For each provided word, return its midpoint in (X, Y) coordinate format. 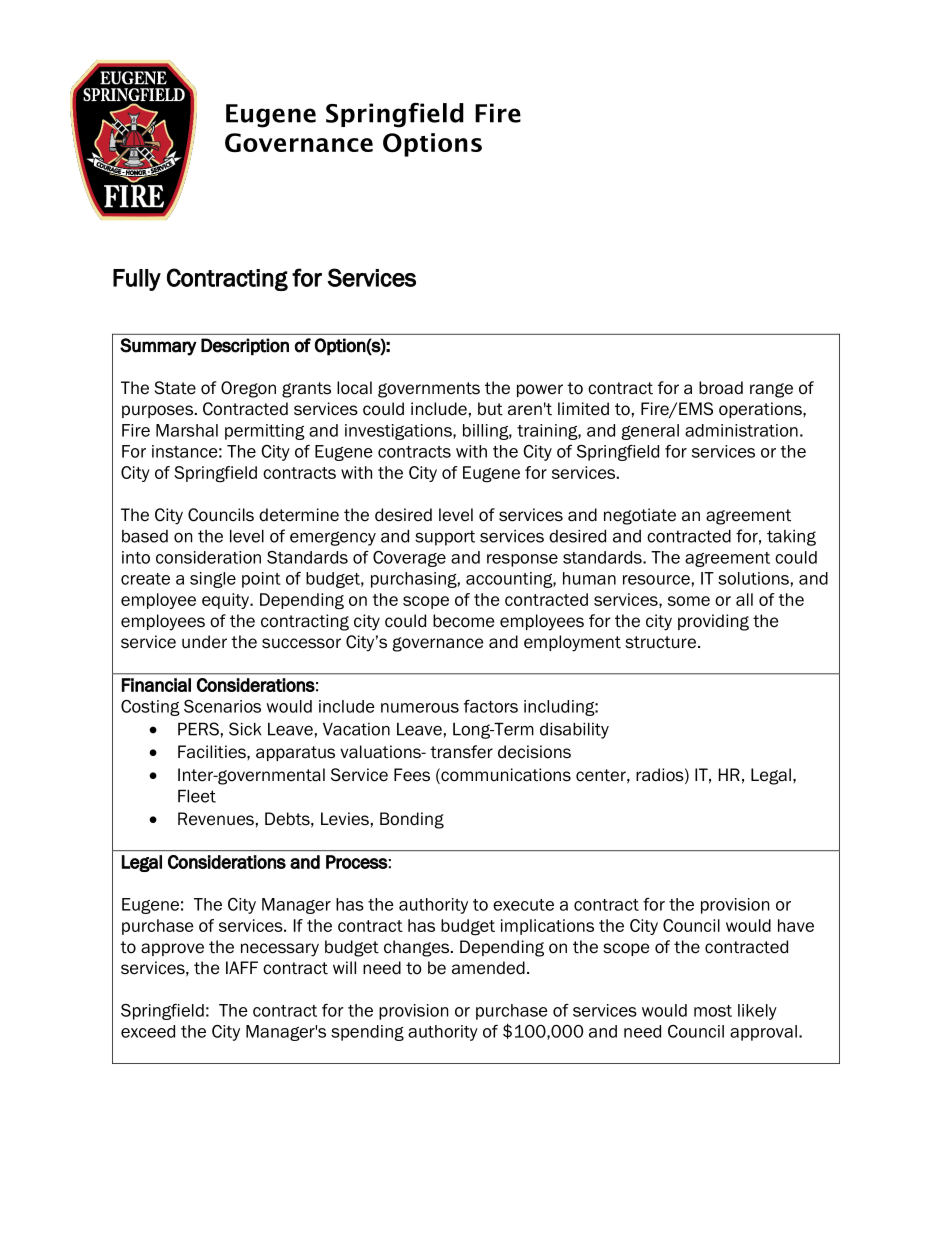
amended (488, 968)
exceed (148, 1031)
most (713, 1011)
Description (245, 347)
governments (429, 390)
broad (721, 388)
